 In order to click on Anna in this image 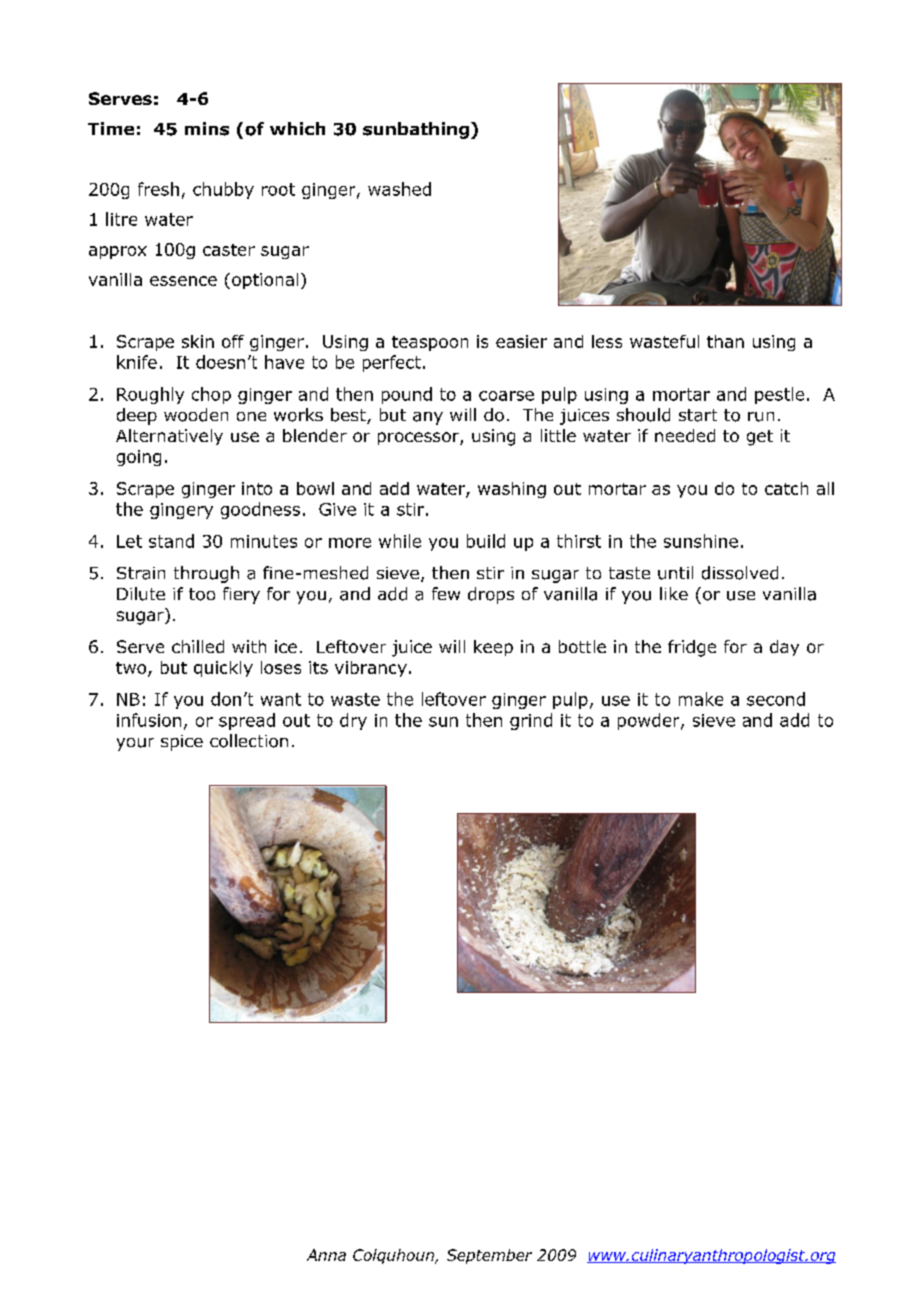, I will do `click(326, 1255)`.
